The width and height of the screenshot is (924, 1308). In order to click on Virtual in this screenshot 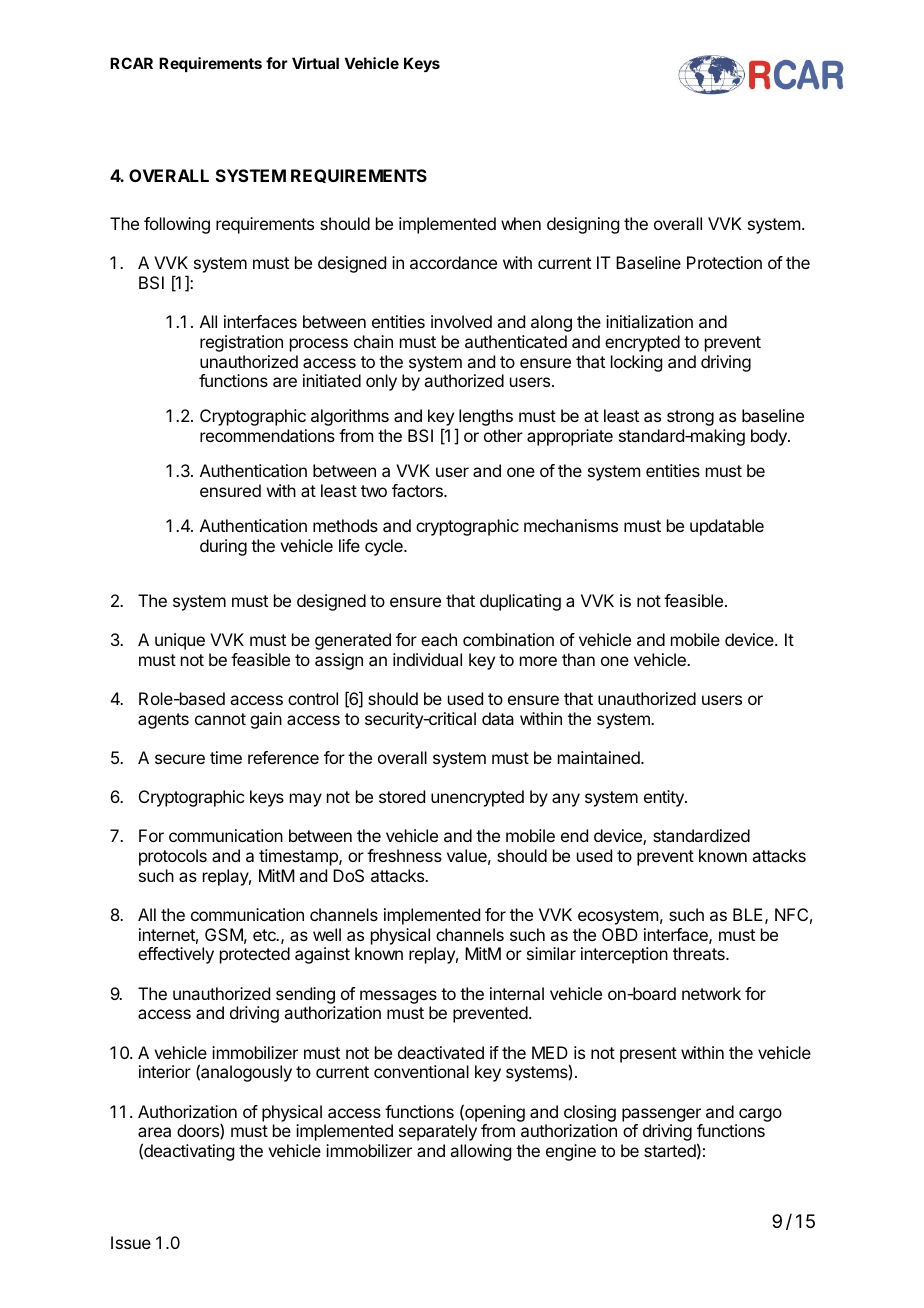, I will do `click(315, 63)`.
